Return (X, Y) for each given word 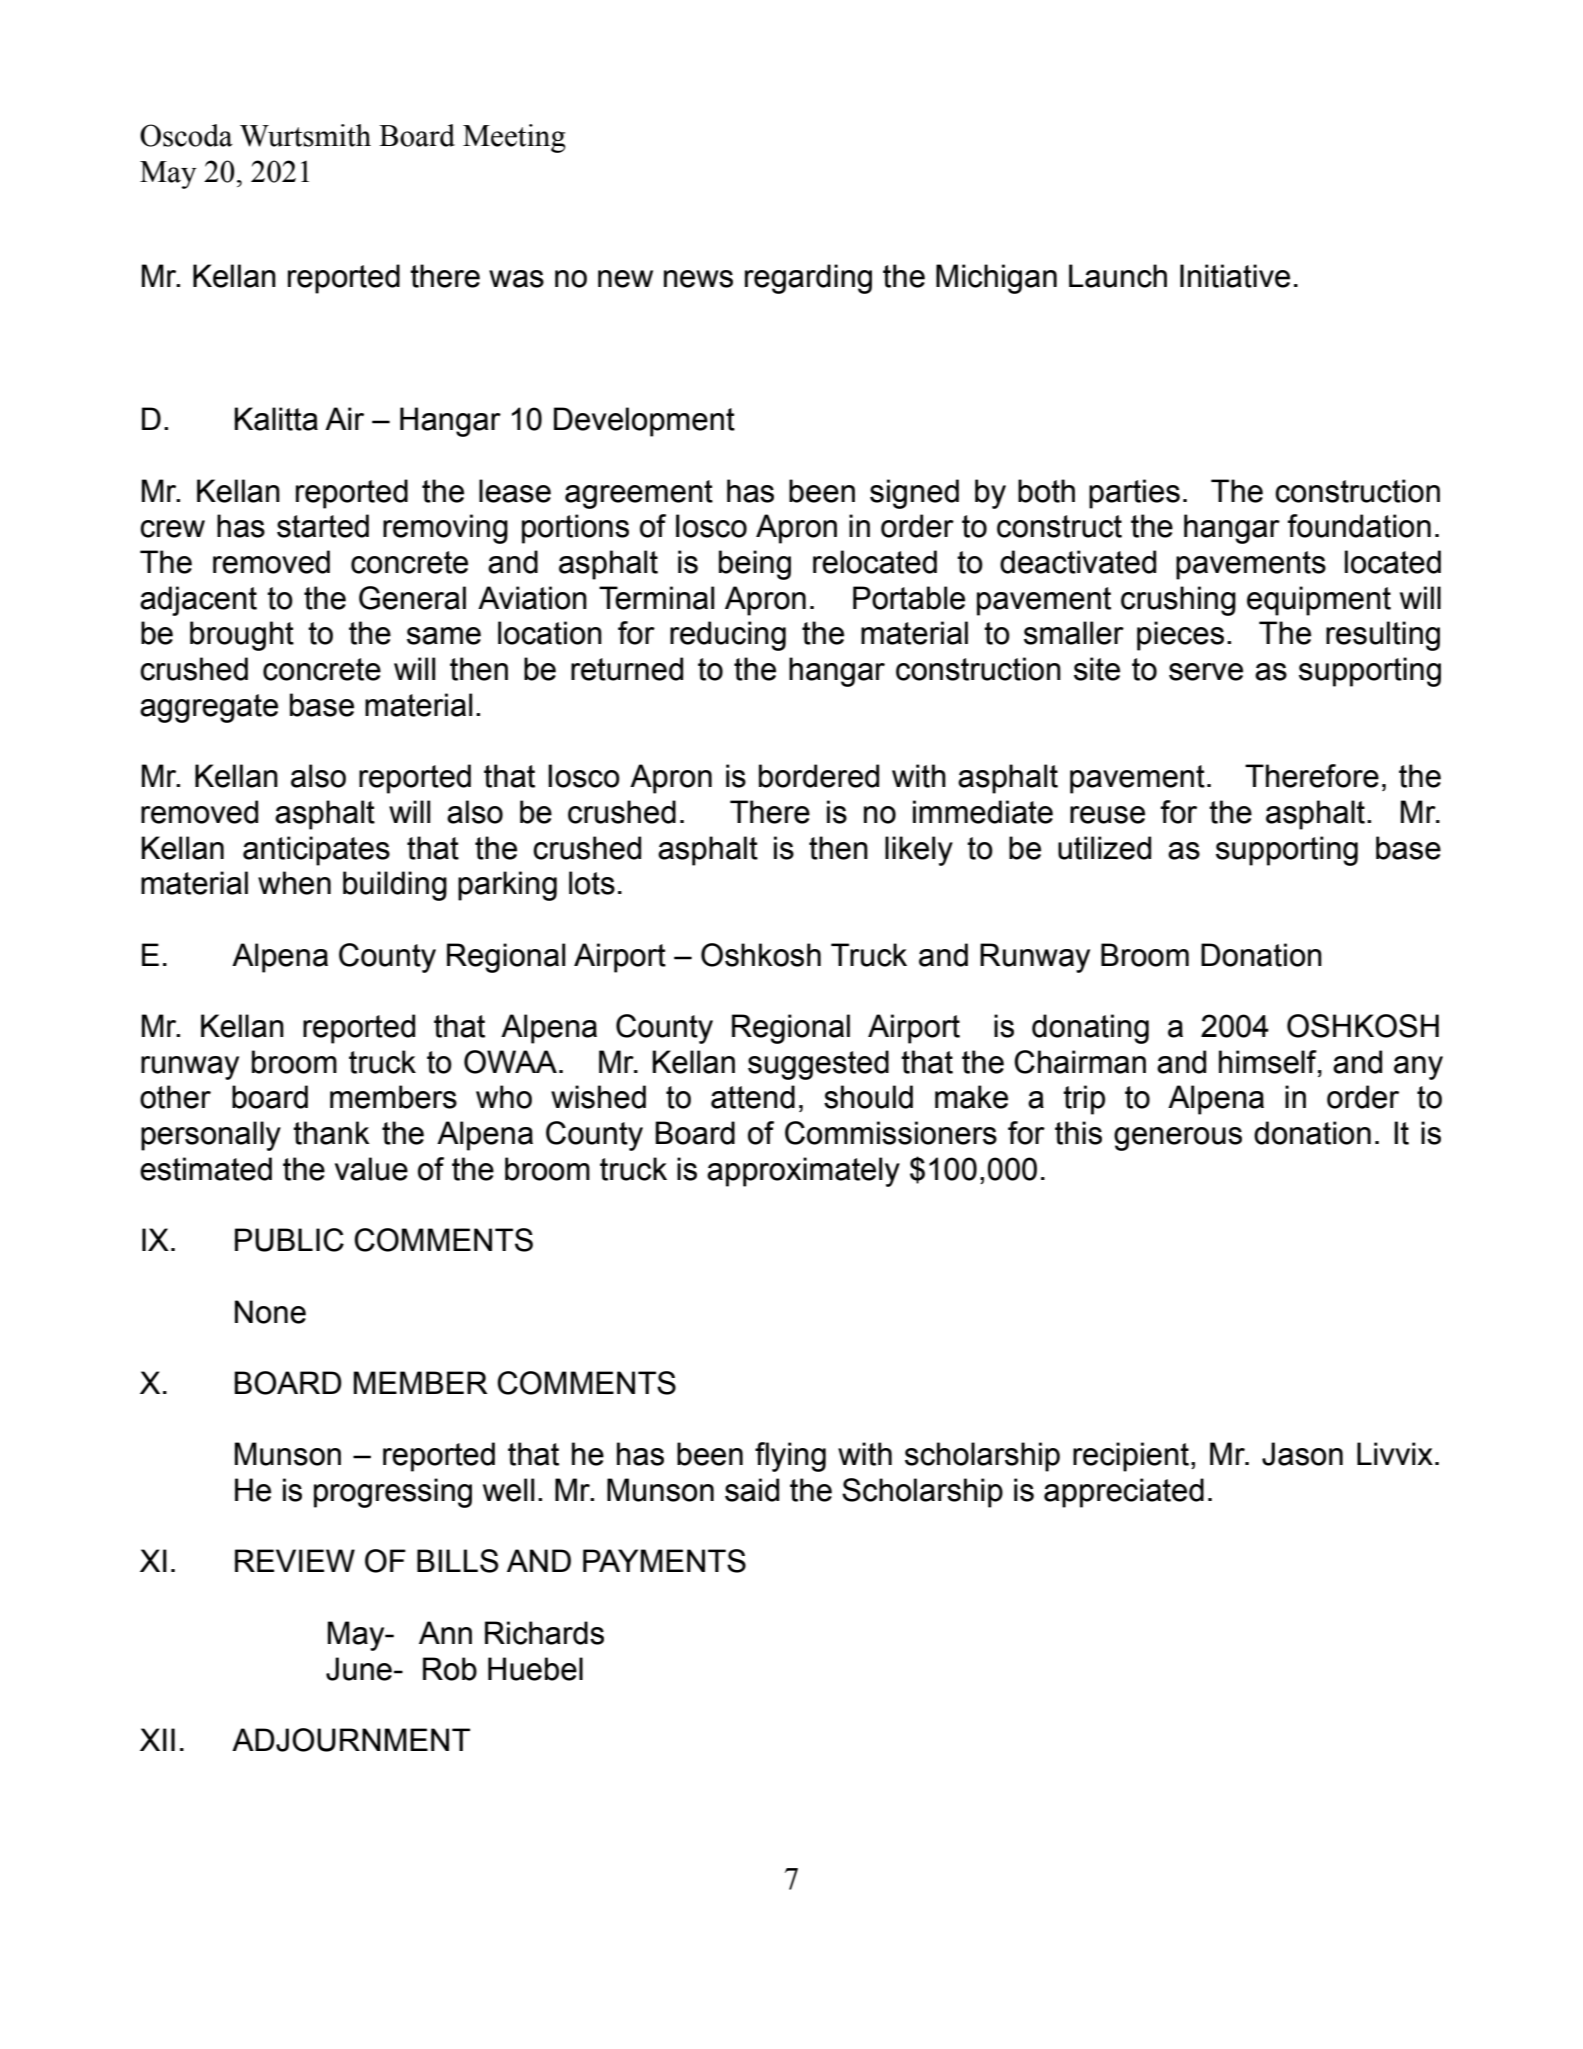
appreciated (1124, 1493)
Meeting (514, 138)
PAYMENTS (664, 1561)
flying (790, 1457)
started (323, 526)
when (294, 883)
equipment (1319, 601)
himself (1269, 1062)
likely (919, 851)
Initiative (1235, 276)
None (270, 1312)
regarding (808, 279)
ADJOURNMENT (351, 1740)
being (755, 565)
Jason (1302, 1454)
